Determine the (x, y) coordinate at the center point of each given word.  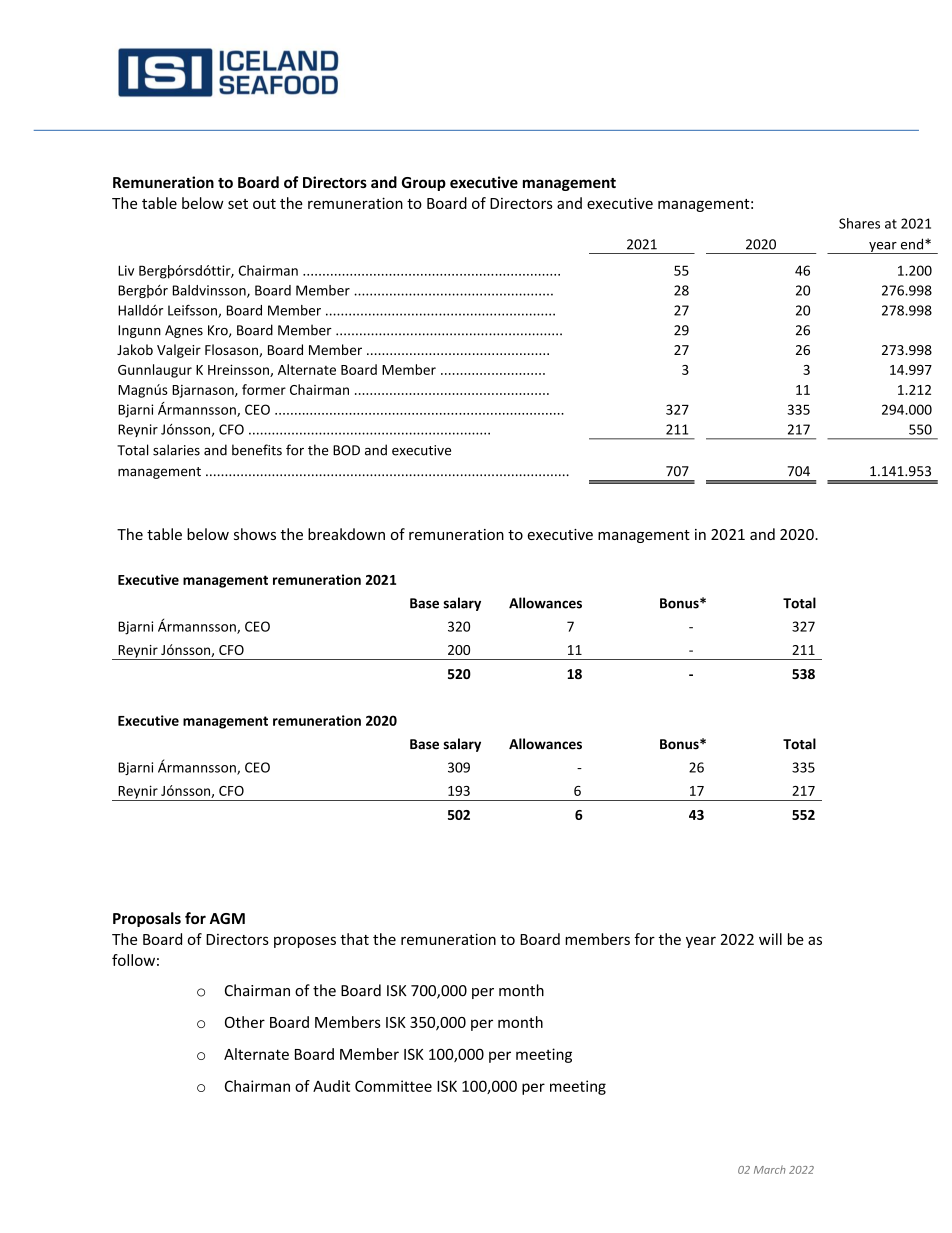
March (770, 1169)
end (913, 244)
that (354, 939)
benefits (257, 450)
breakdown (346, 534)
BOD (346, 450)
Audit (331, 1086)
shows (255, 534)
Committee (393, 1086)
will (770, 939)
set (238, 204)
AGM (227, 918)
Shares (859, 223)
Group (424, 184)
